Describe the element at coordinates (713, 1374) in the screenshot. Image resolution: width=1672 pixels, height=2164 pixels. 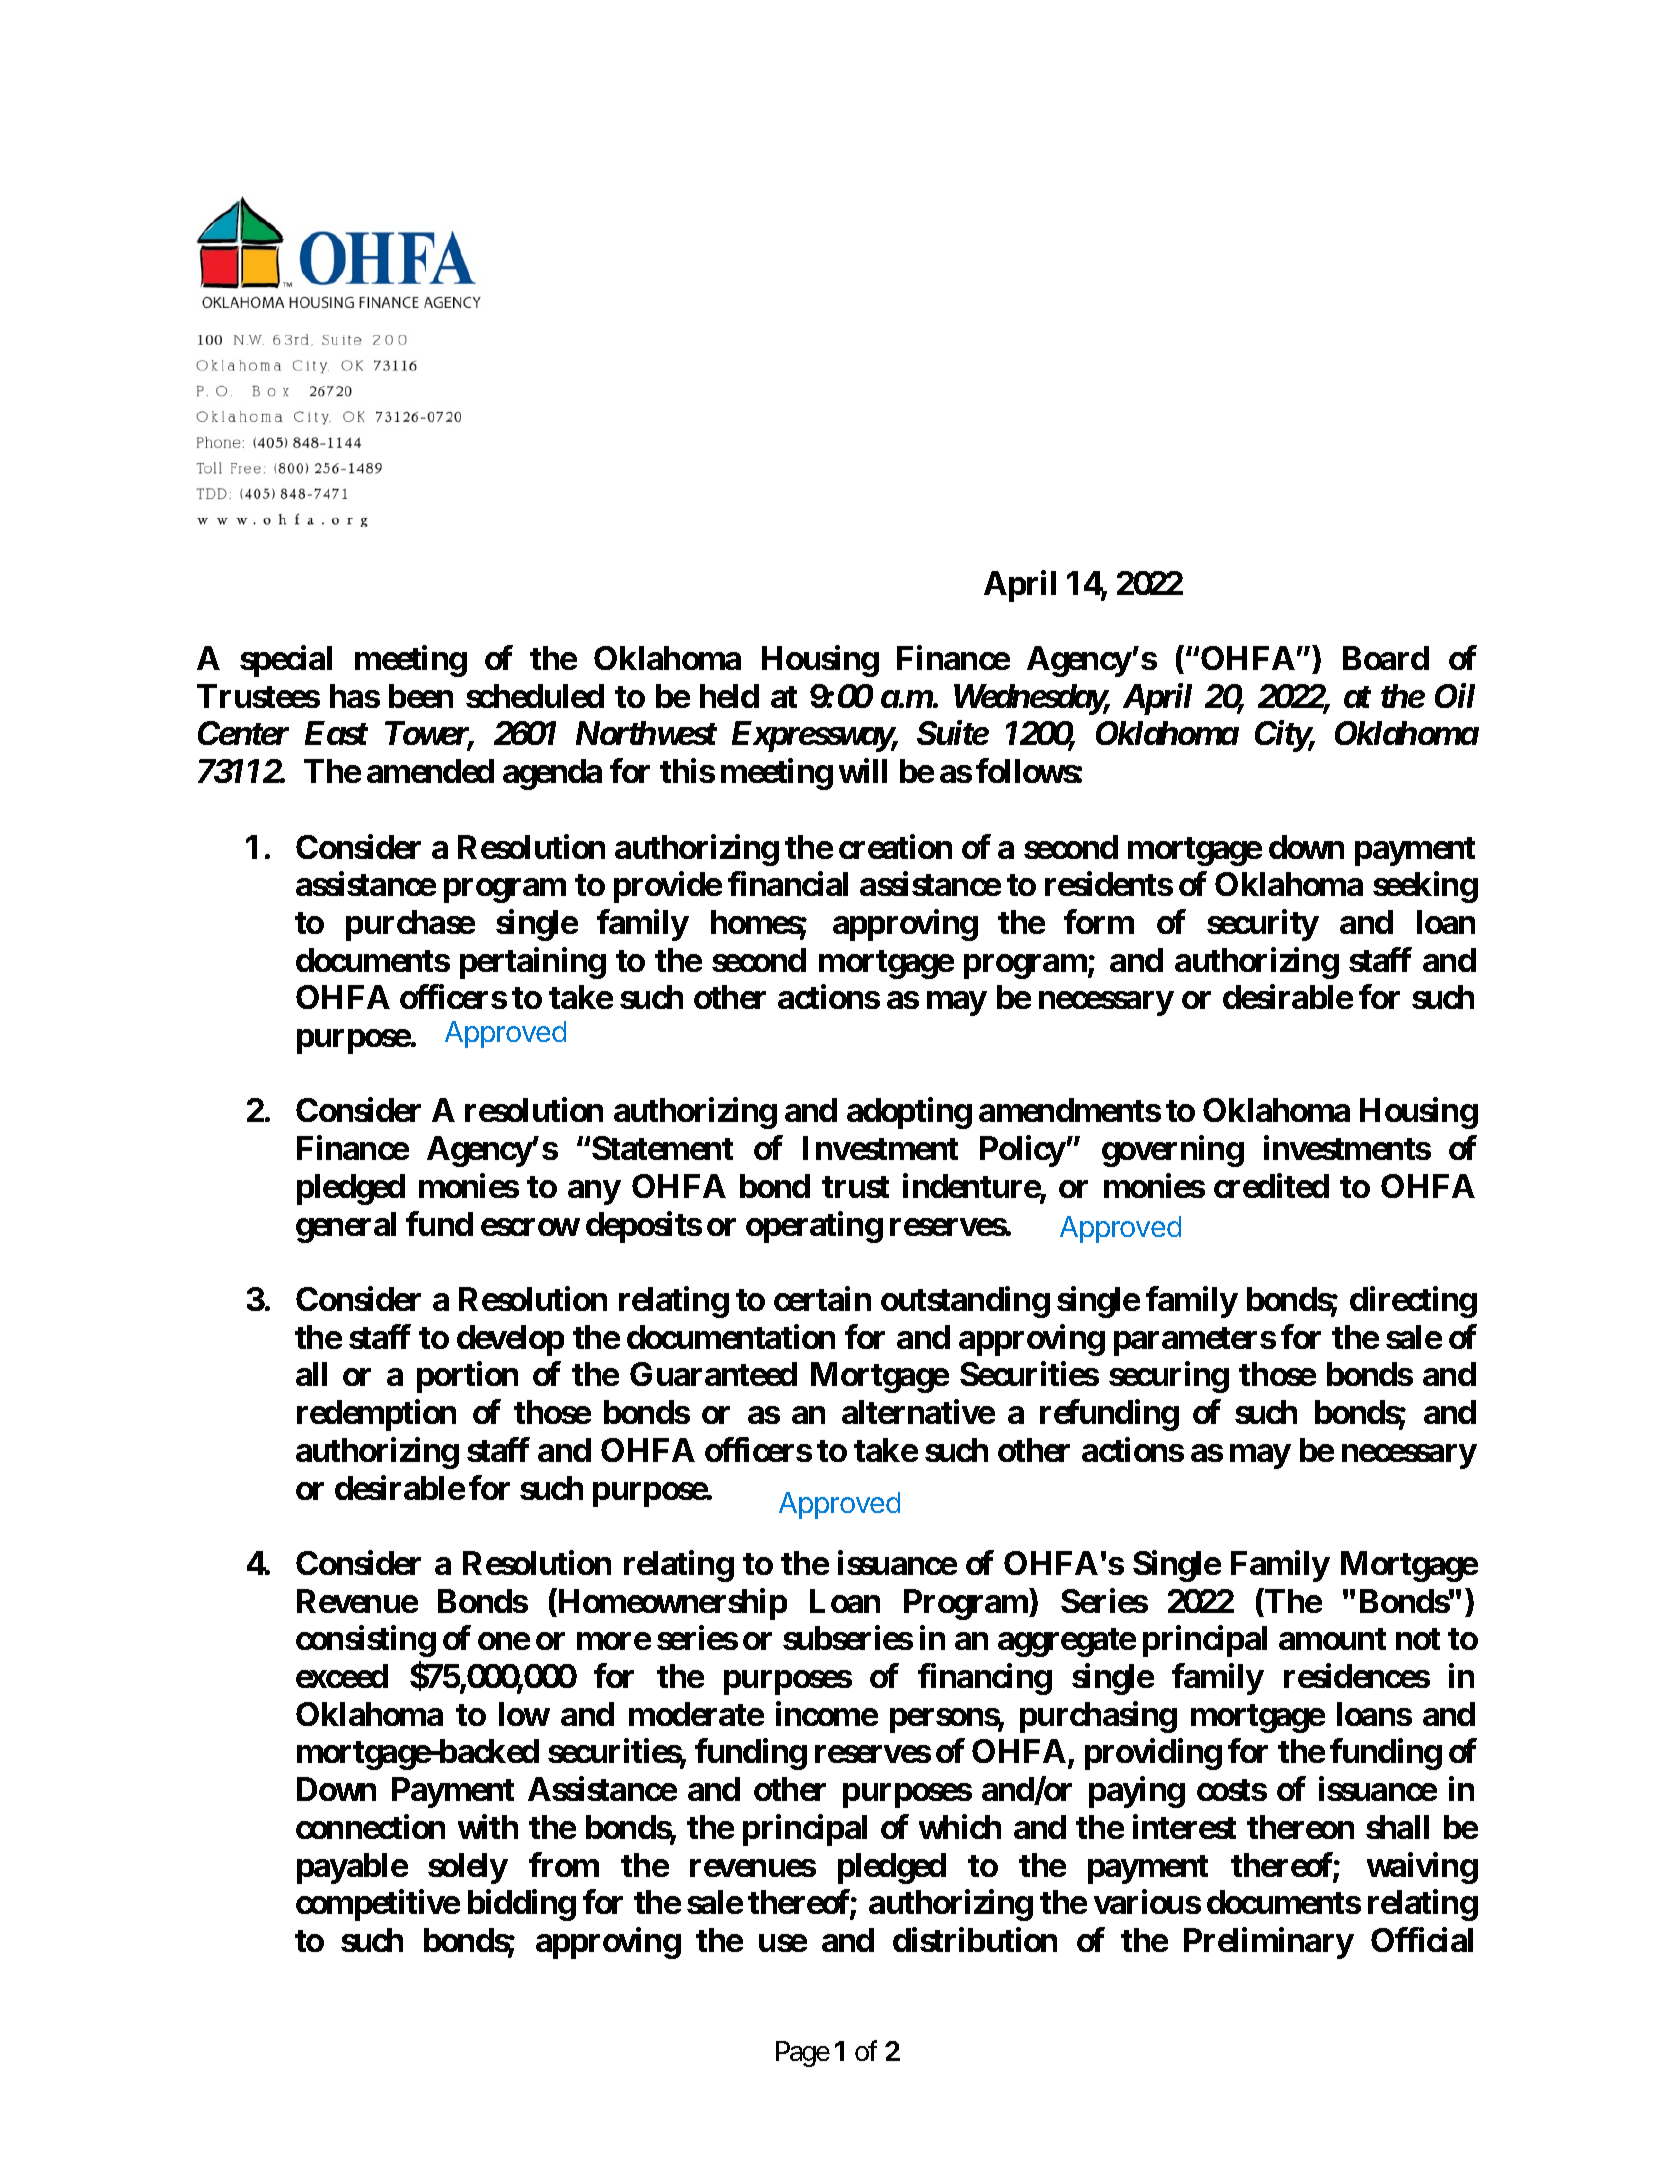
I see `Guaranteed` at that location.
